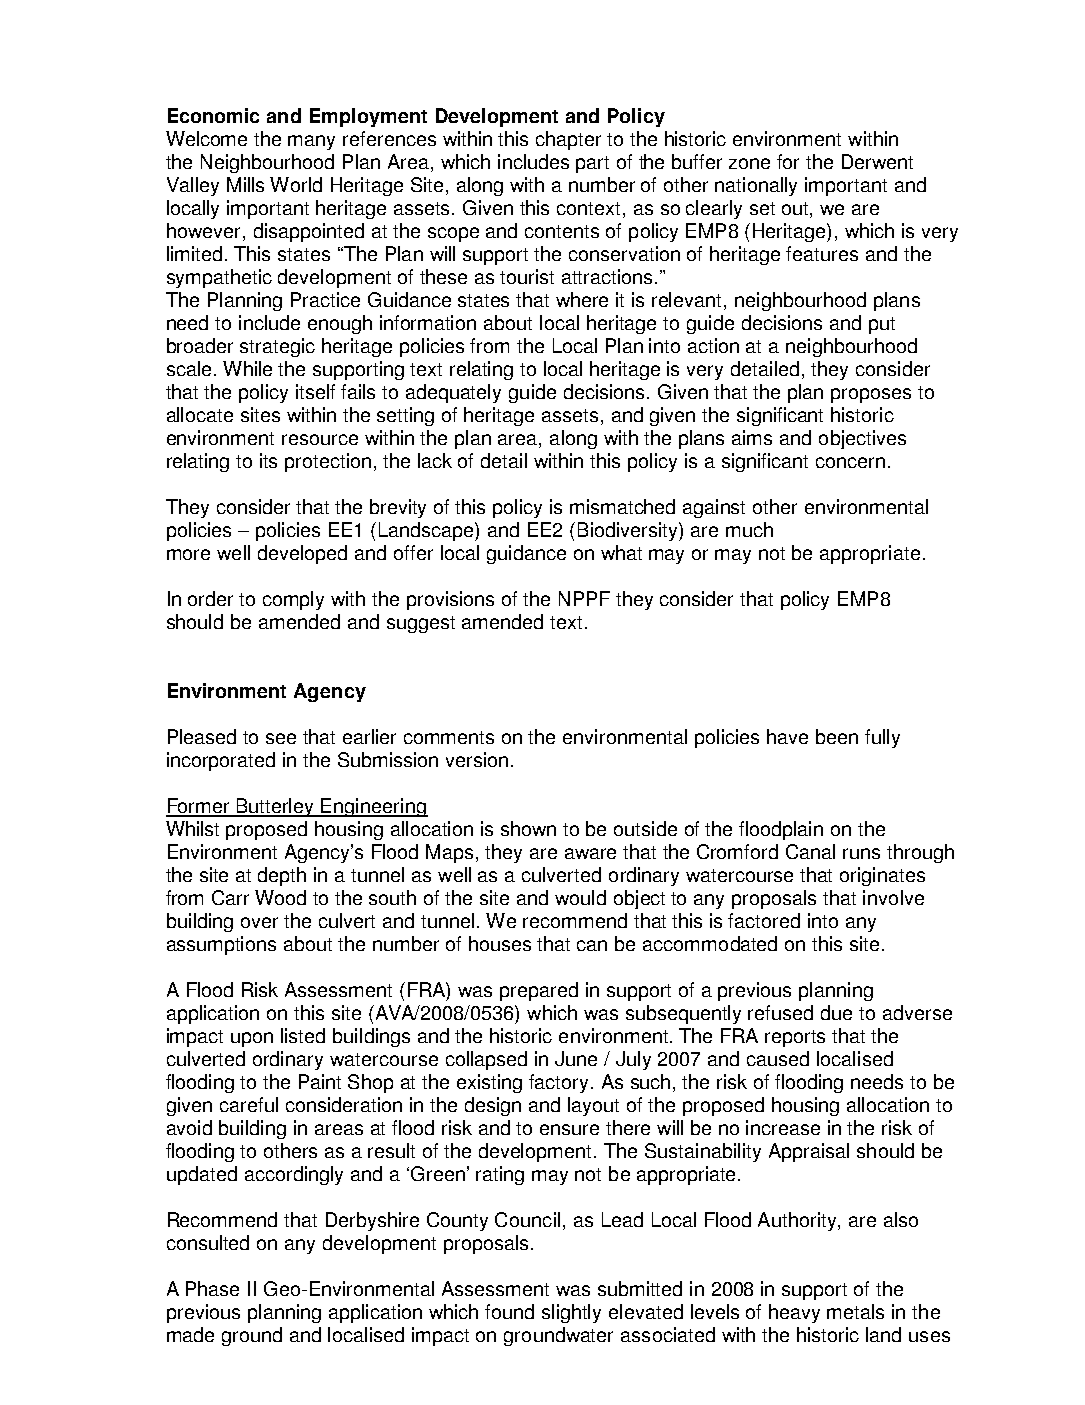 The image size is (1085, 1405). I want to click on version, so click(479, 759).
